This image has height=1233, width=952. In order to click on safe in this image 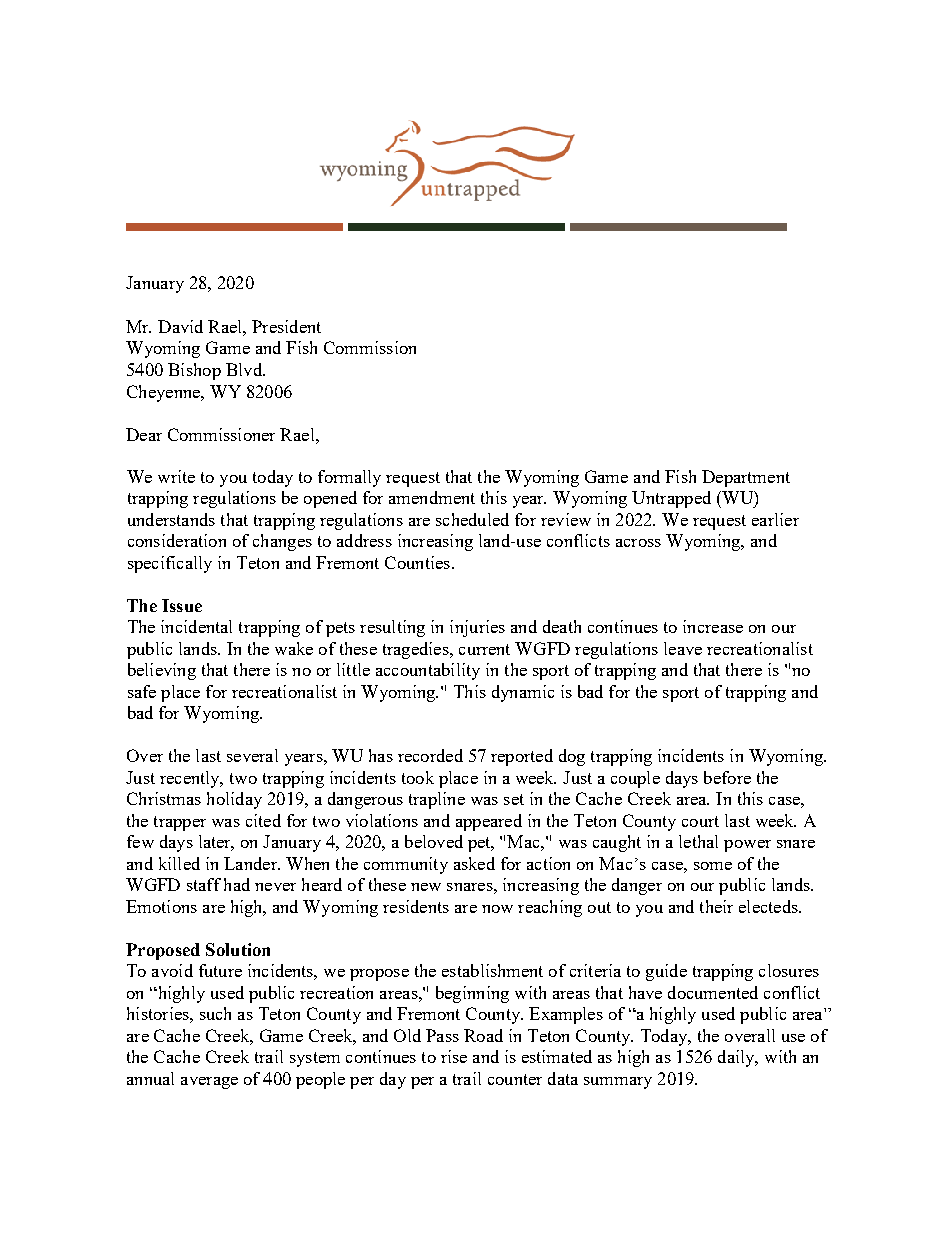, I will do `click(142, 691)`.
